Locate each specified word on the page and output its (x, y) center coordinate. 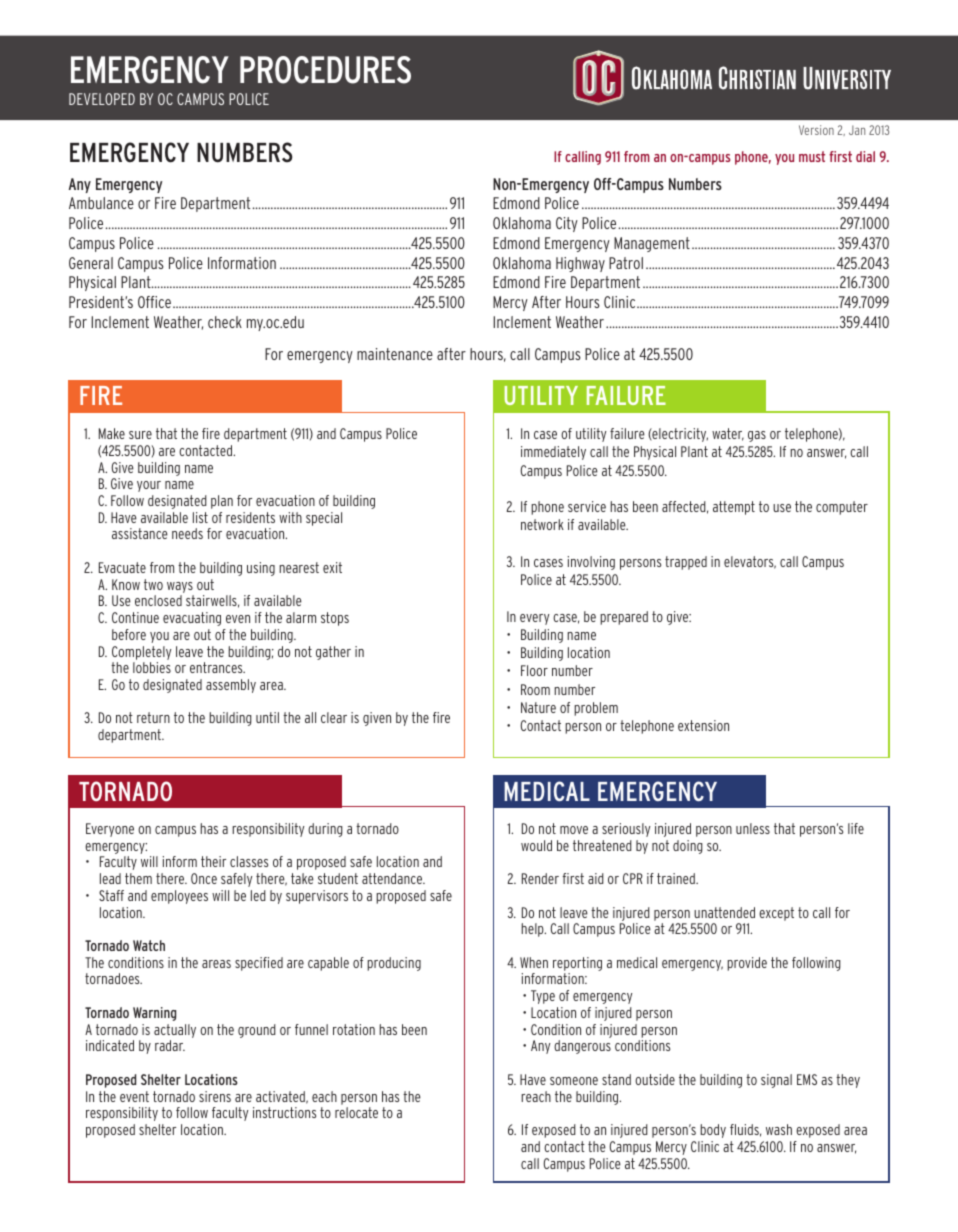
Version (816, 130)
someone (574, 1081)
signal (776, 1081)
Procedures (325, 70)
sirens (215, 1096)
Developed (102, 99)
